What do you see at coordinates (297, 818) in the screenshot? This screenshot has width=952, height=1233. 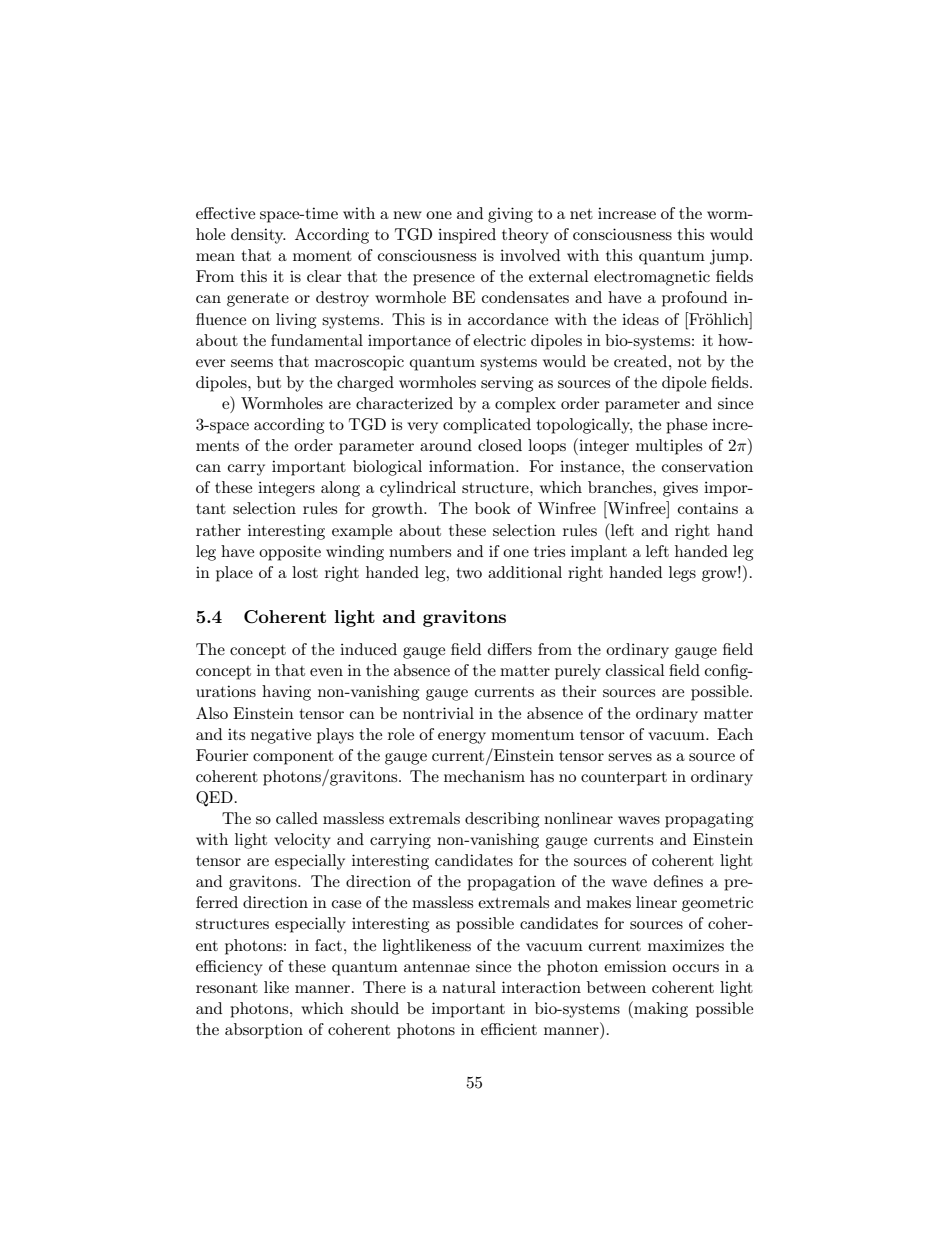 I see `called` at bounding box center [297, 818].
